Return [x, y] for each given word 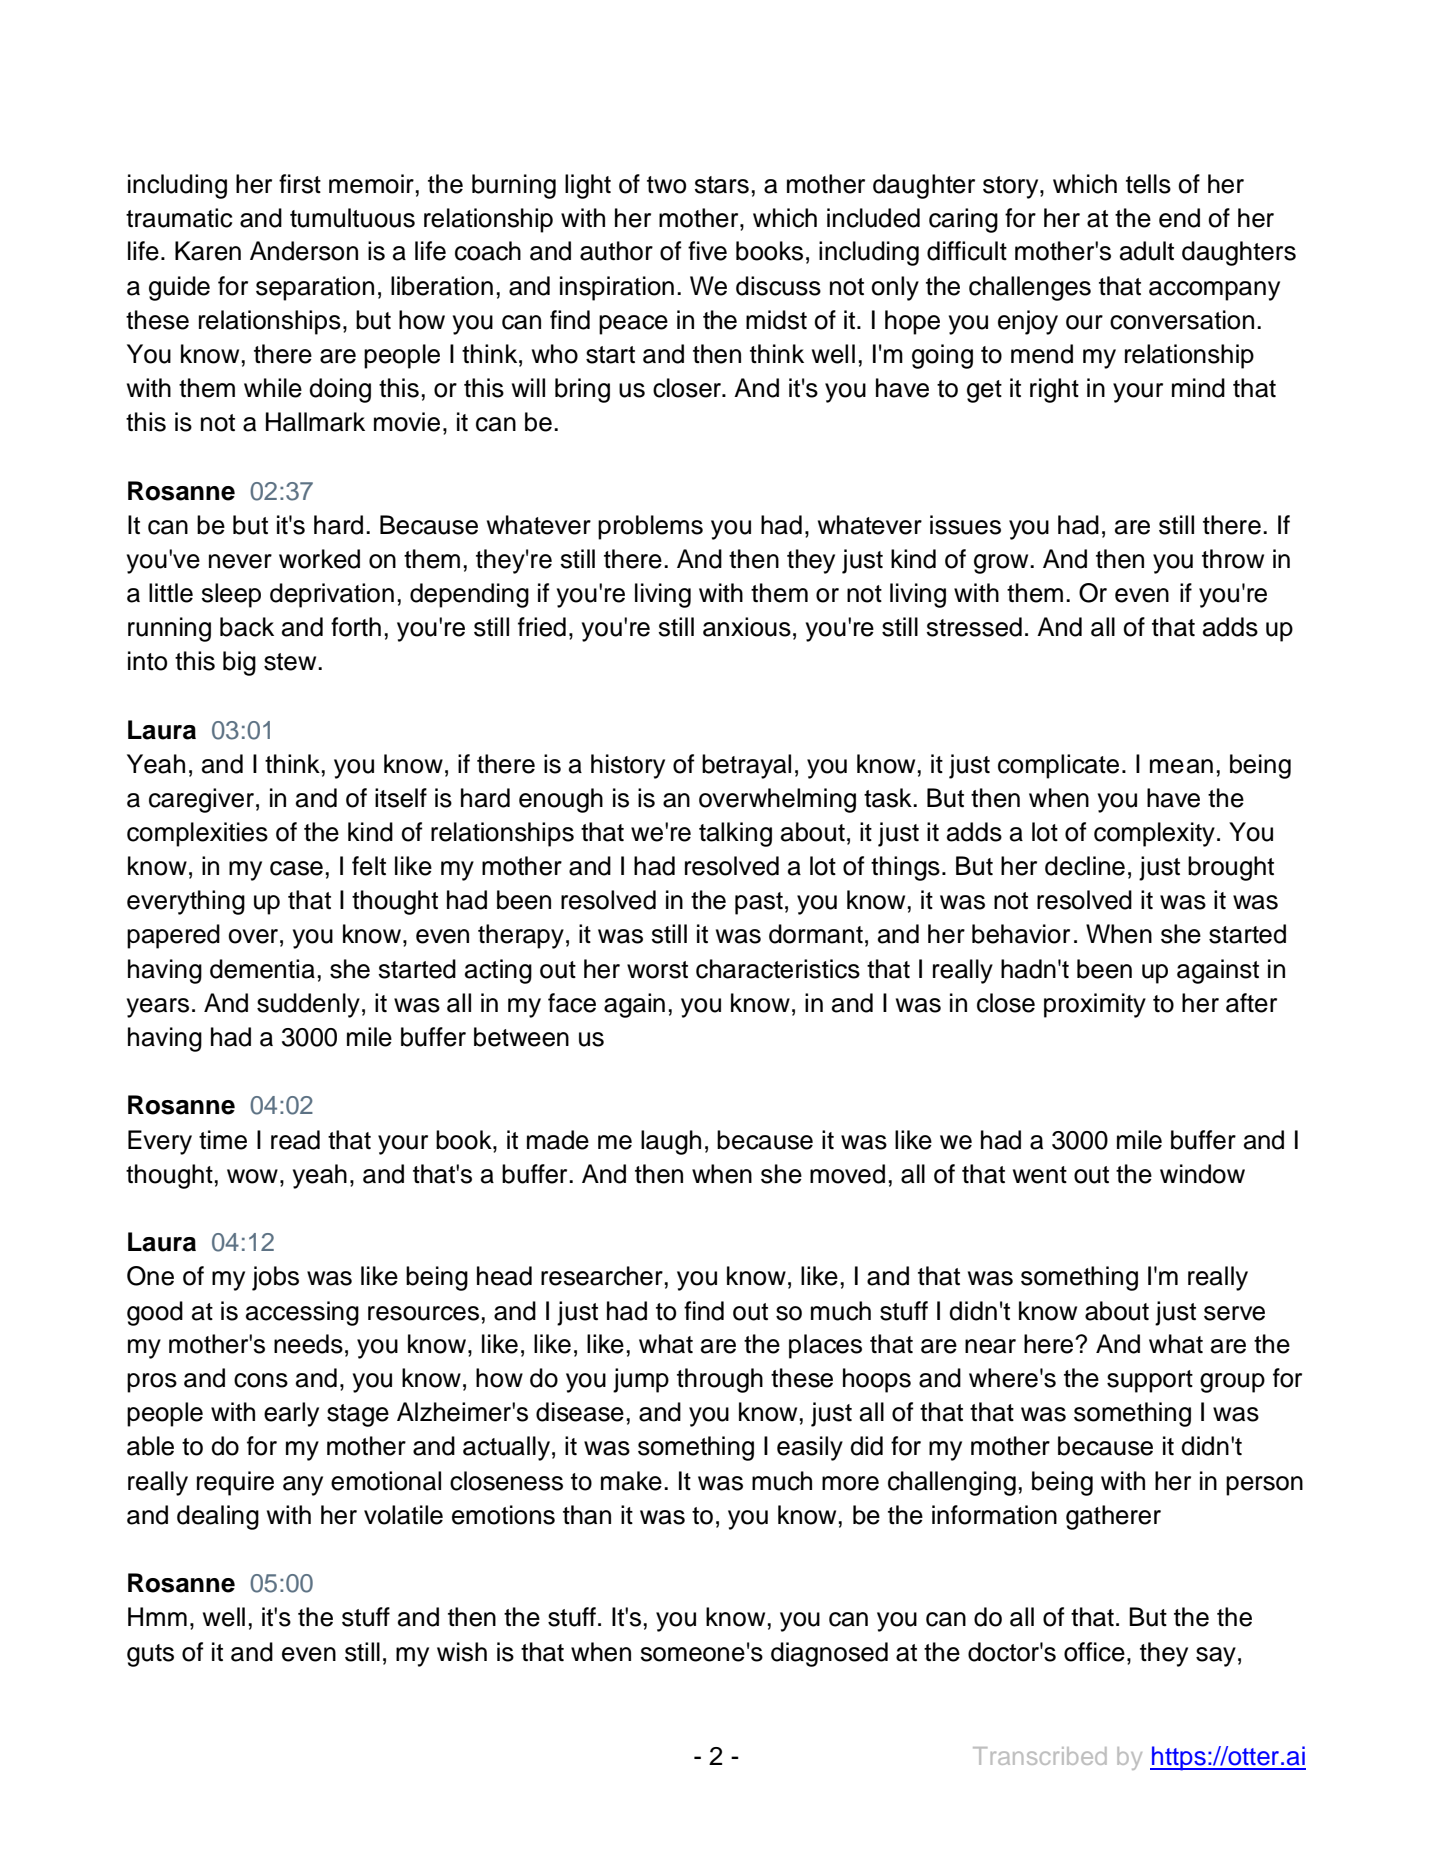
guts [150, 1655]
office [1094, 1652]
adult [1147, 251]
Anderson [304, 251]
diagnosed [829, 1654]
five [707, 251]
